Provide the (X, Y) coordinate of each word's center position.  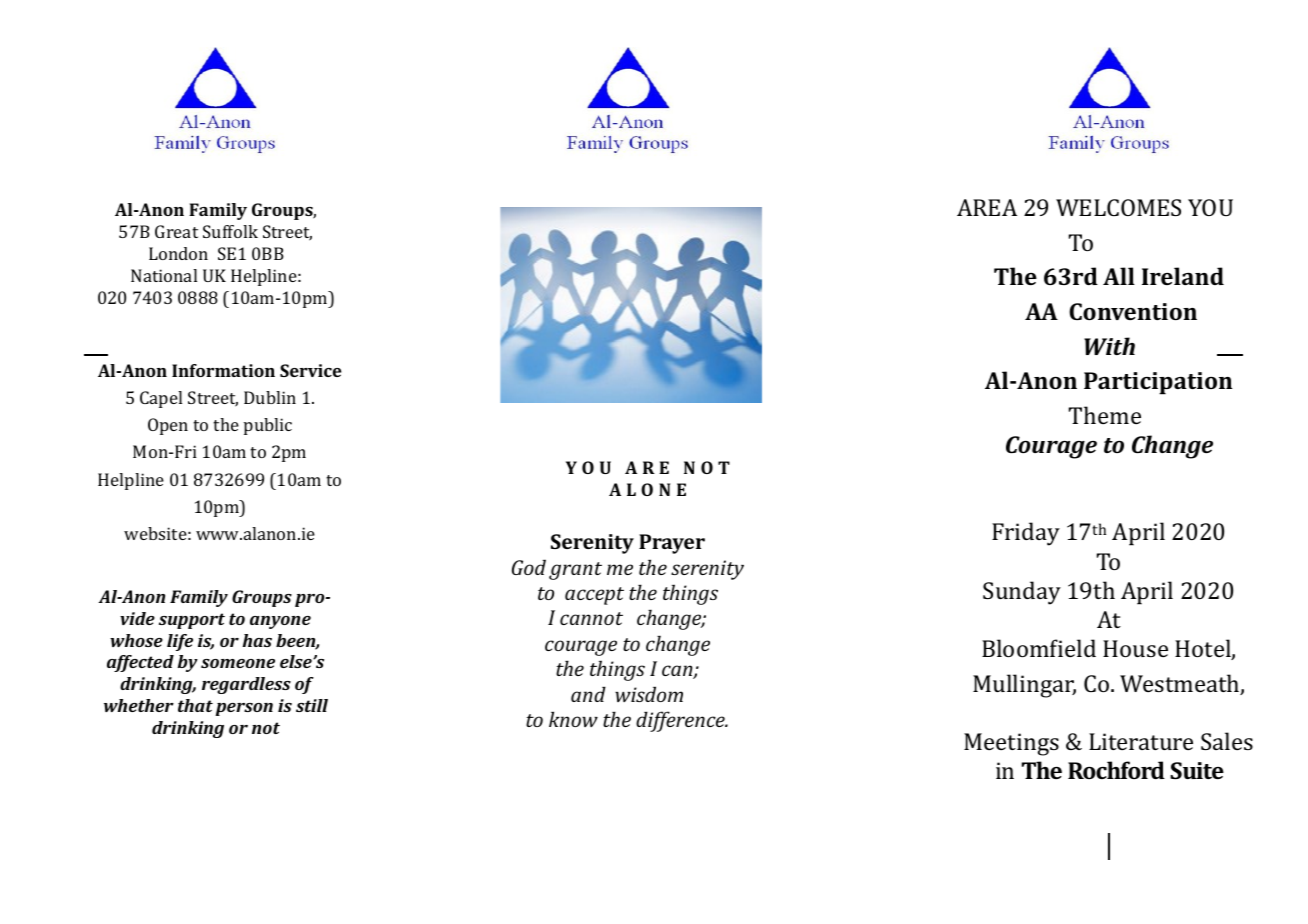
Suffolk (230, 231)
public (268, 426)
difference (681, 721)
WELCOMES (1118, 207)
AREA (987, 207)
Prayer (672, 544)
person (244, 709)
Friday (1026, 534)
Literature (1141, 741)
